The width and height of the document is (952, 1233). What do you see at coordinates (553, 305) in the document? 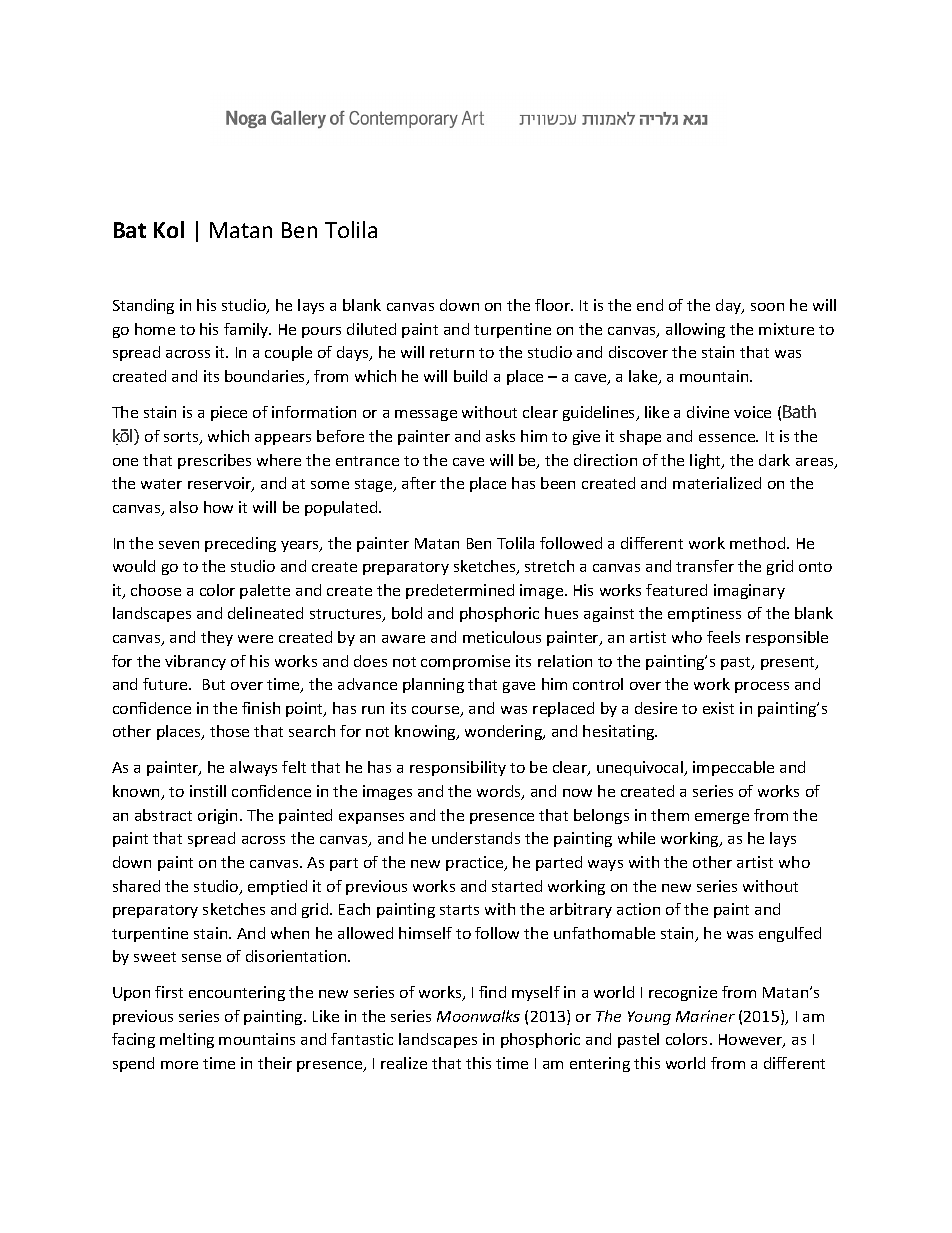
I see `floor` at bounding box center [553, 305].
